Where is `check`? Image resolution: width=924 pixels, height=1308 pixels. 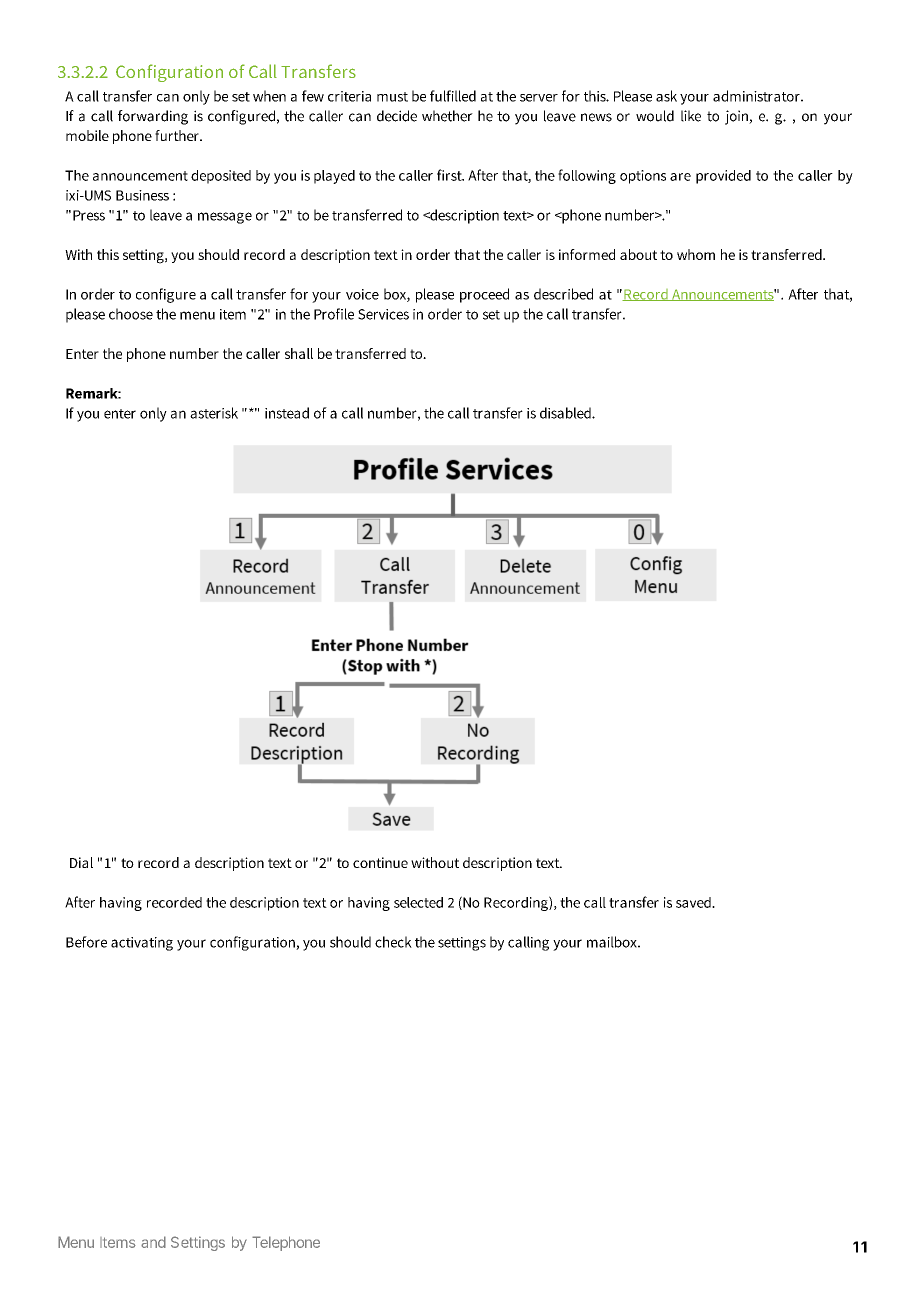
check is located at coordinates (393, 942).
